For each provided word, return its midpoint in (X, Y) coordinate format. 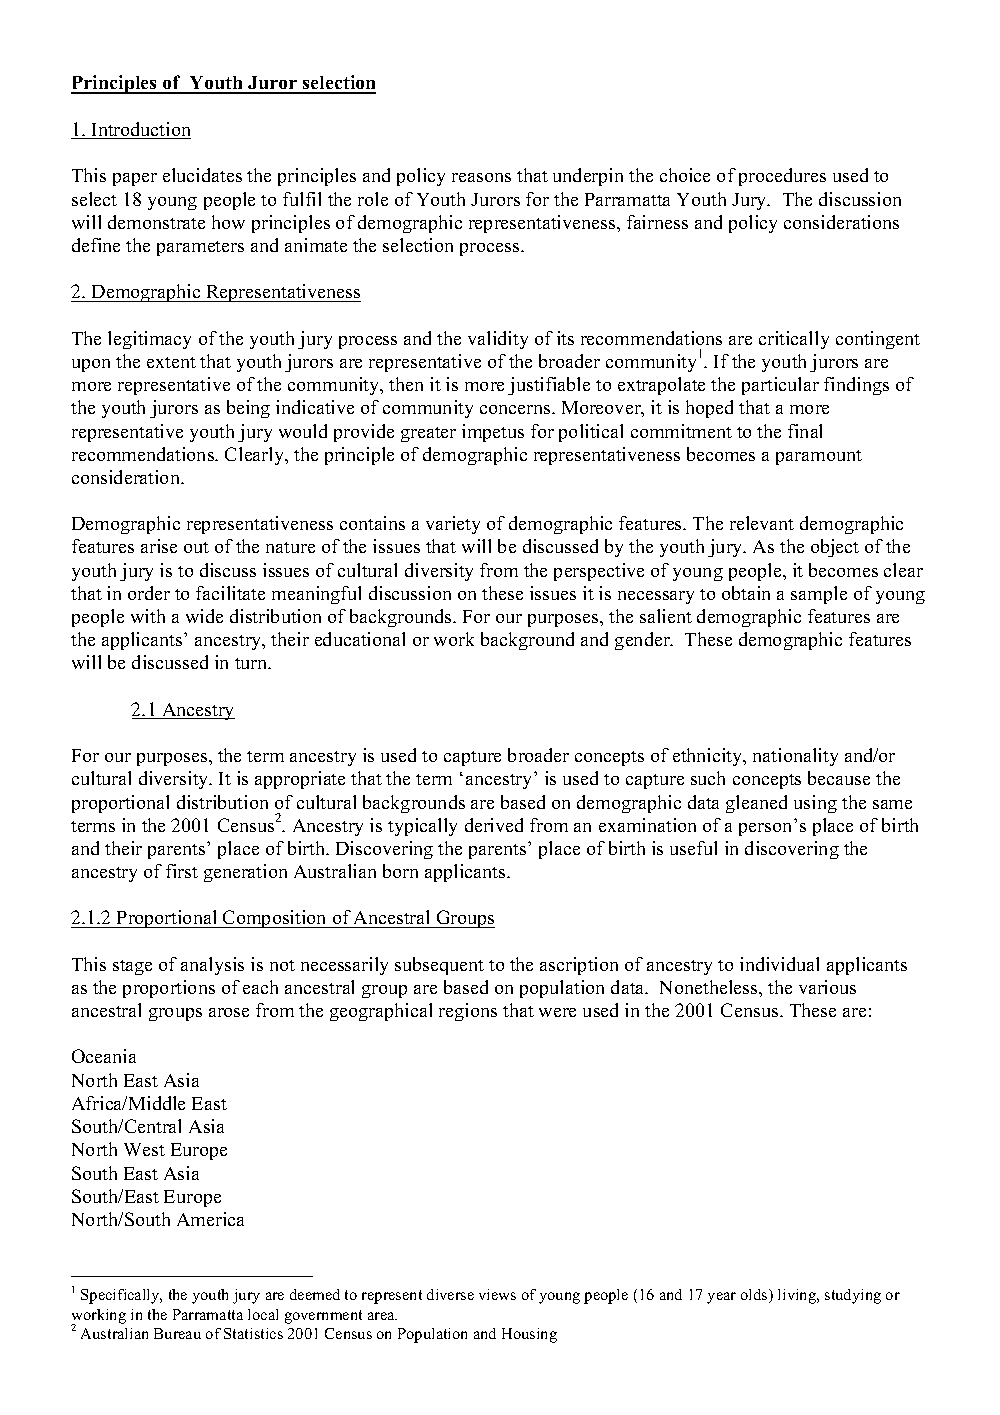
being (248, 409)
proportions (169, 989)
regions (468, 1012)
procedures (782, 177)
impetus (493, 433)
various (827, 987)
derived (494, 825)
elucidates (202, 175)
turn (252, 663)
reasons (481, 177)
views (497, 1294)
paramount (819, 457)
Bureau (177, 1333)
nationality (795, 757)
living (798, 1296)
